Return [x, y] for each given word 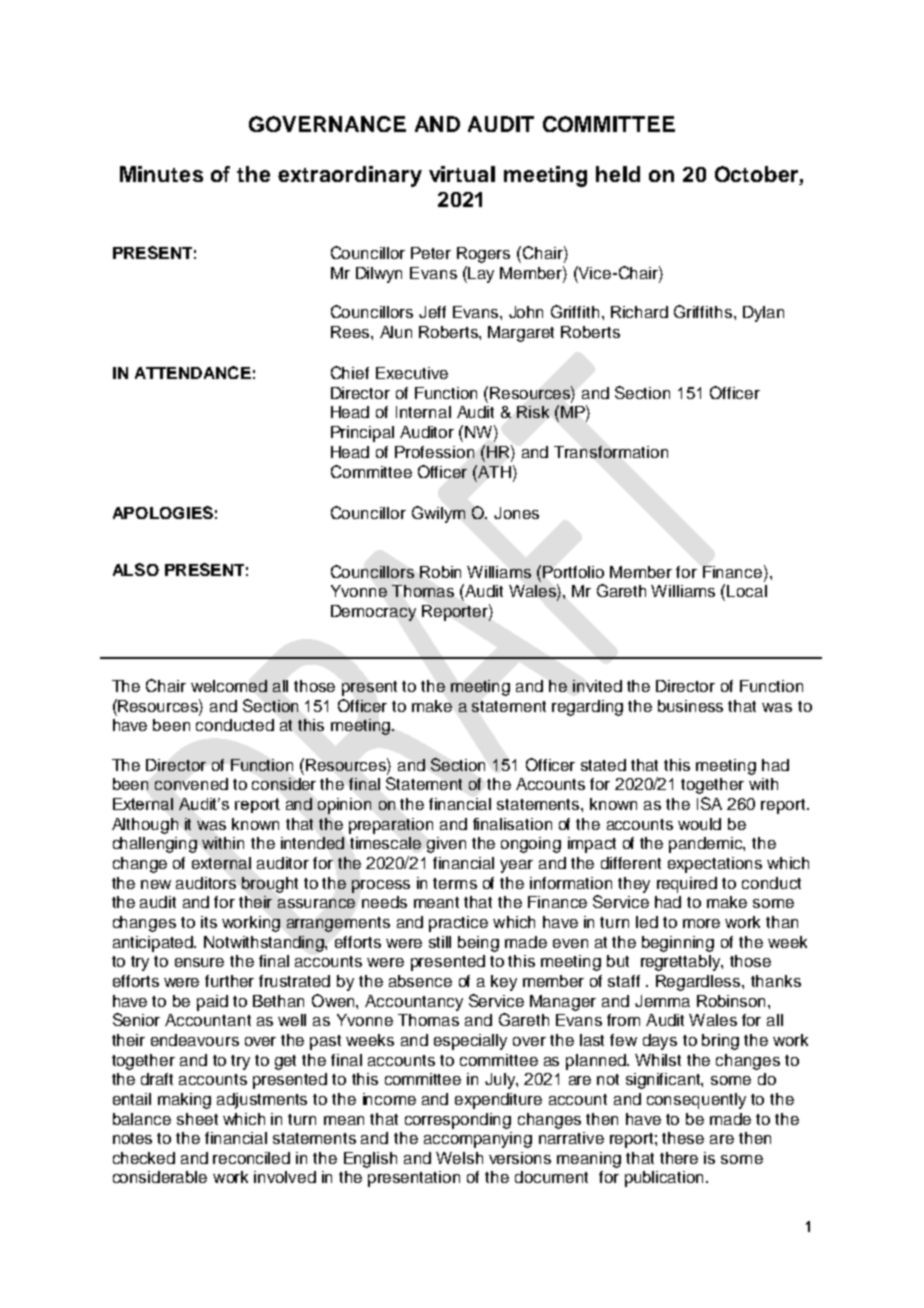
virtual [462, 174]
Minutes [161, 174]
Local [747, 591]
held [618, 174]
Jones [516, 513]
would [699, 824]
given [446, 845]
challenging [155, 845]
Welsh [459, 1158]
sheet [197, 1119]
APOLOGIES [163, 512]
